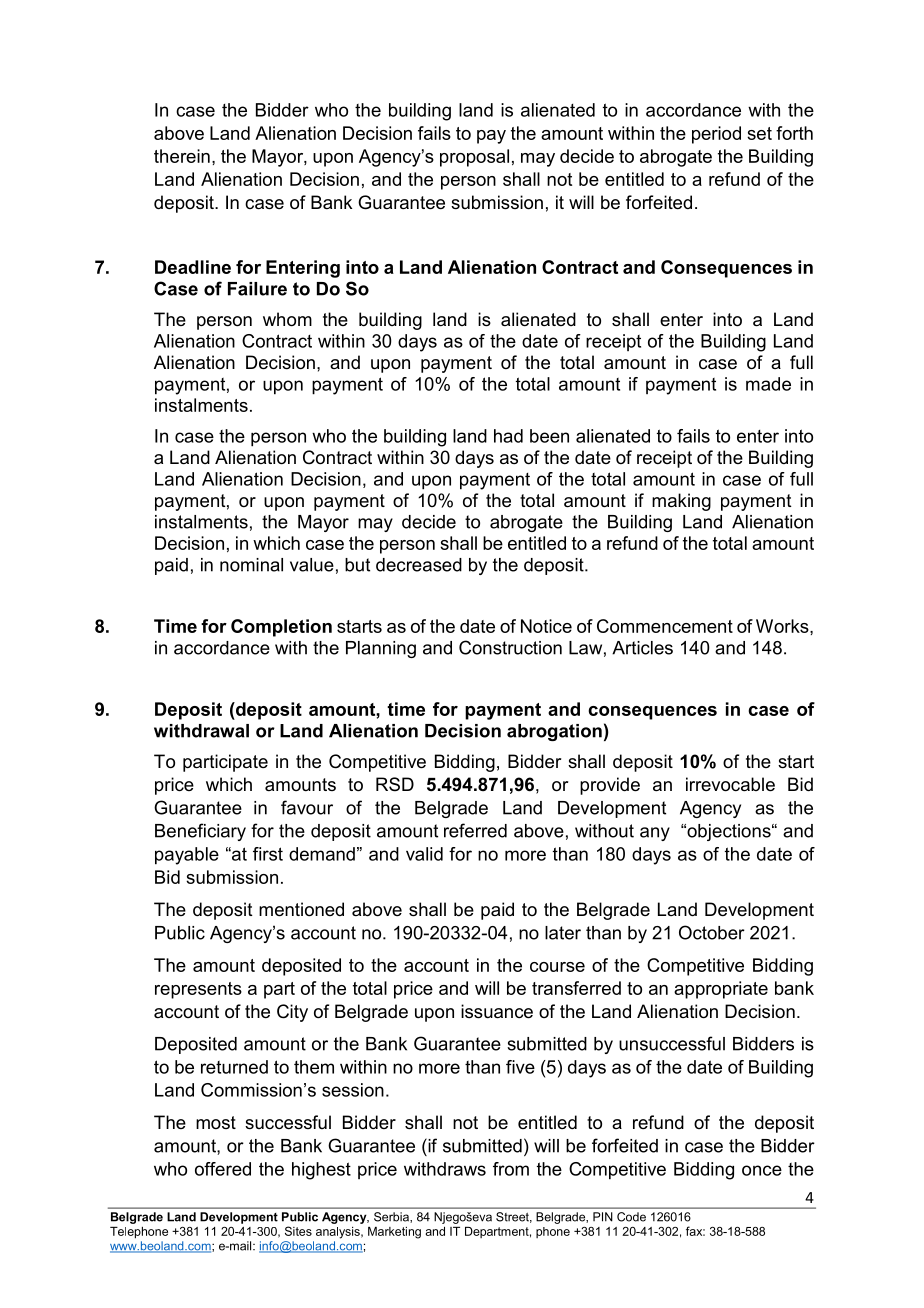 Image resolution: width=924 pixels, height=1308 pixels. I want to click on October, so click(712, 932).
